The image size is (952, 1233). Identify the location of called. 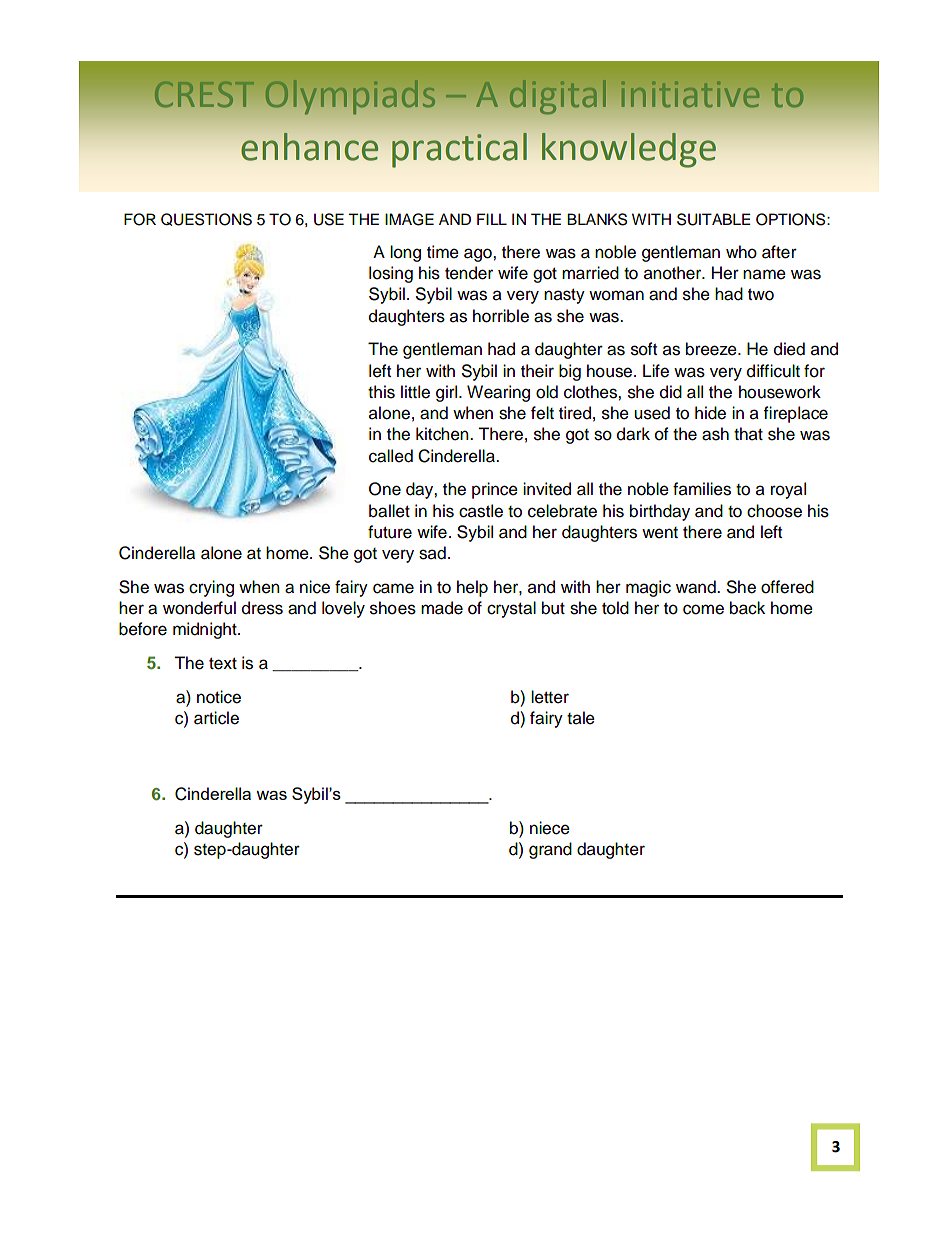
(391, 456).
